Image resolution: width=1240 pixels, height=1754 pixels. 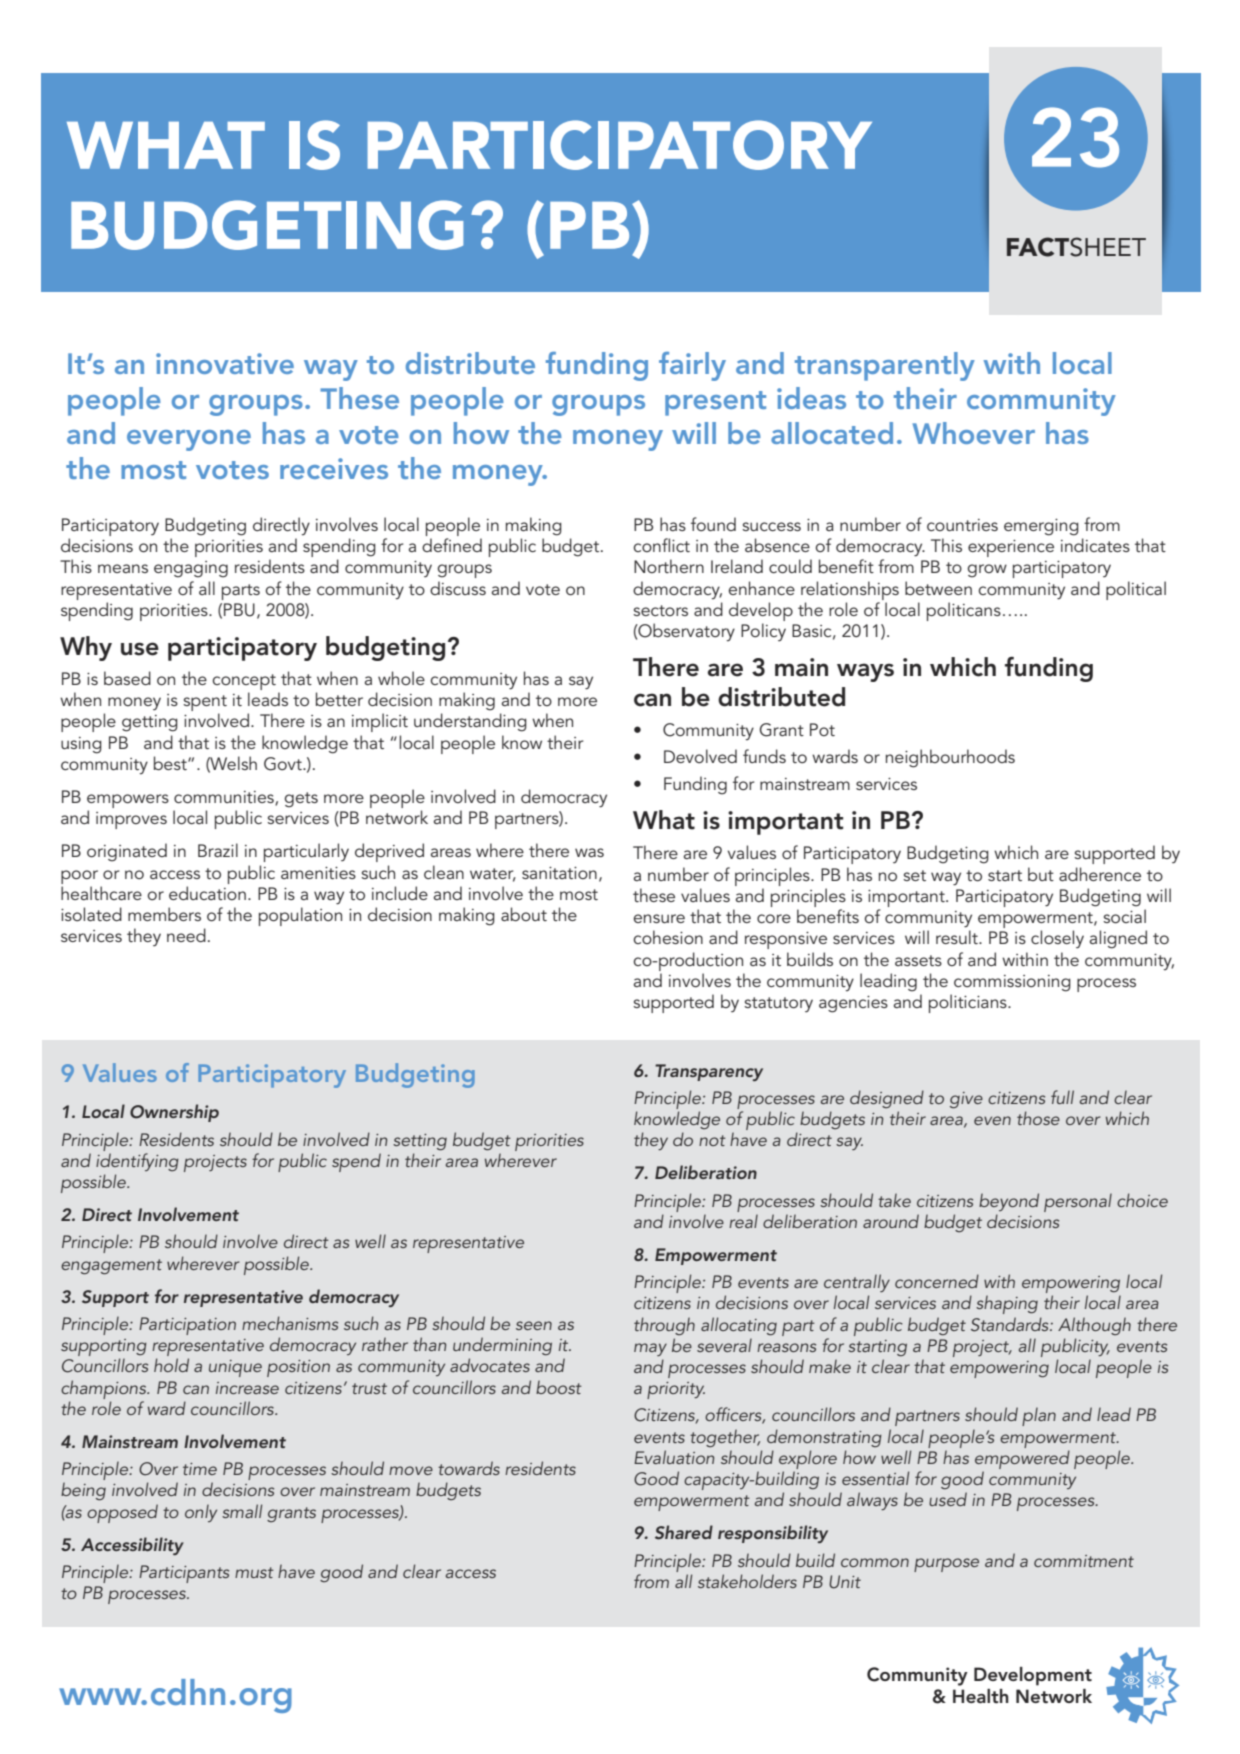 What do you see at coordinates (225, 363) in the screenshot?
I see `innovative` at bounding box center [225, 363].
